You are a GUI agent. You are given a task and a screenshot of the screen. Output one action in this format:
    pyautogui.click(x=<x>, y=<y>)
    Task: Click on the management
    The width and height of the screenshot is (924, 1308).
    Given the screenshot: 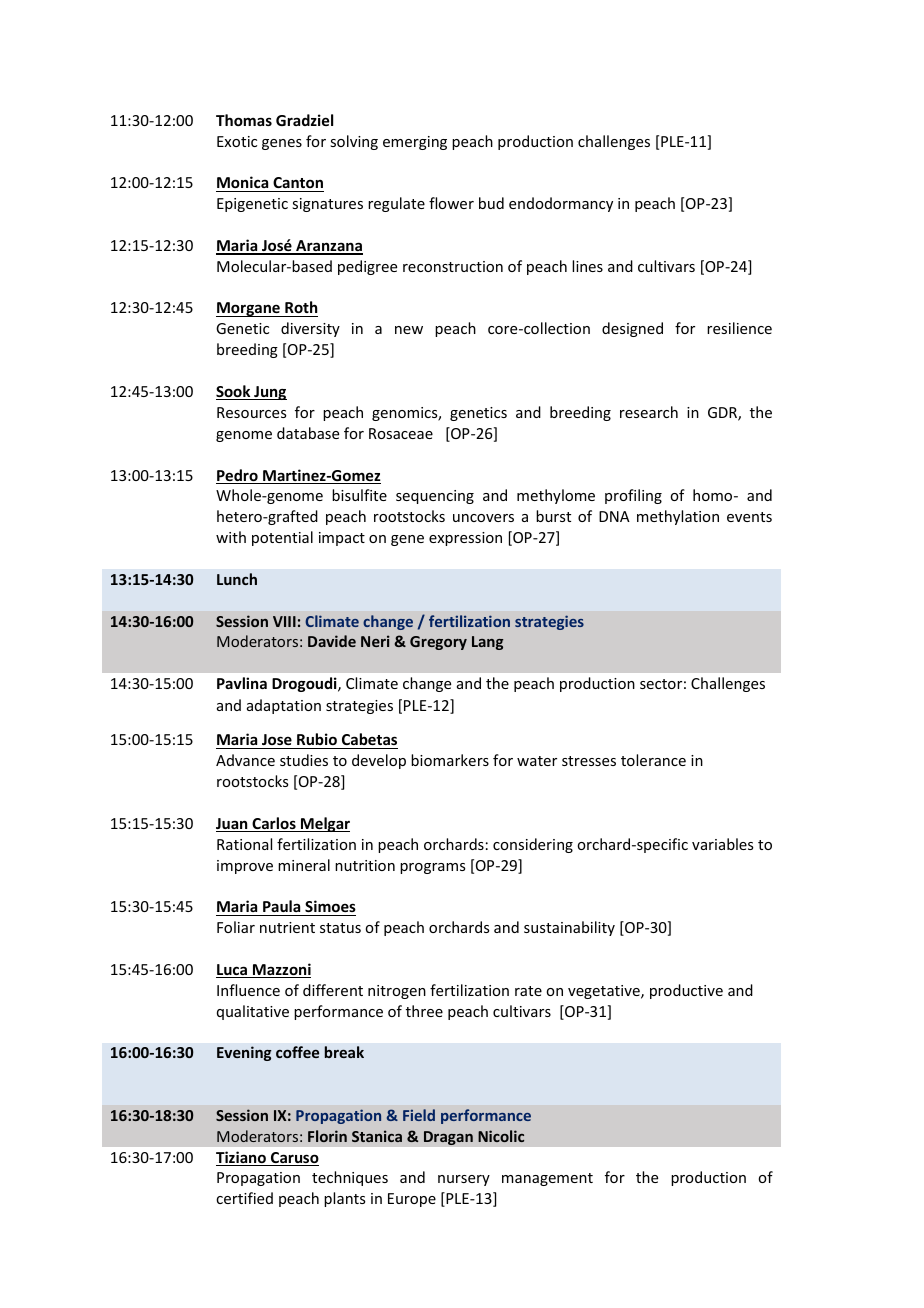 What is the action you would take?
    pyautogui.click(x=547, y=1179)
